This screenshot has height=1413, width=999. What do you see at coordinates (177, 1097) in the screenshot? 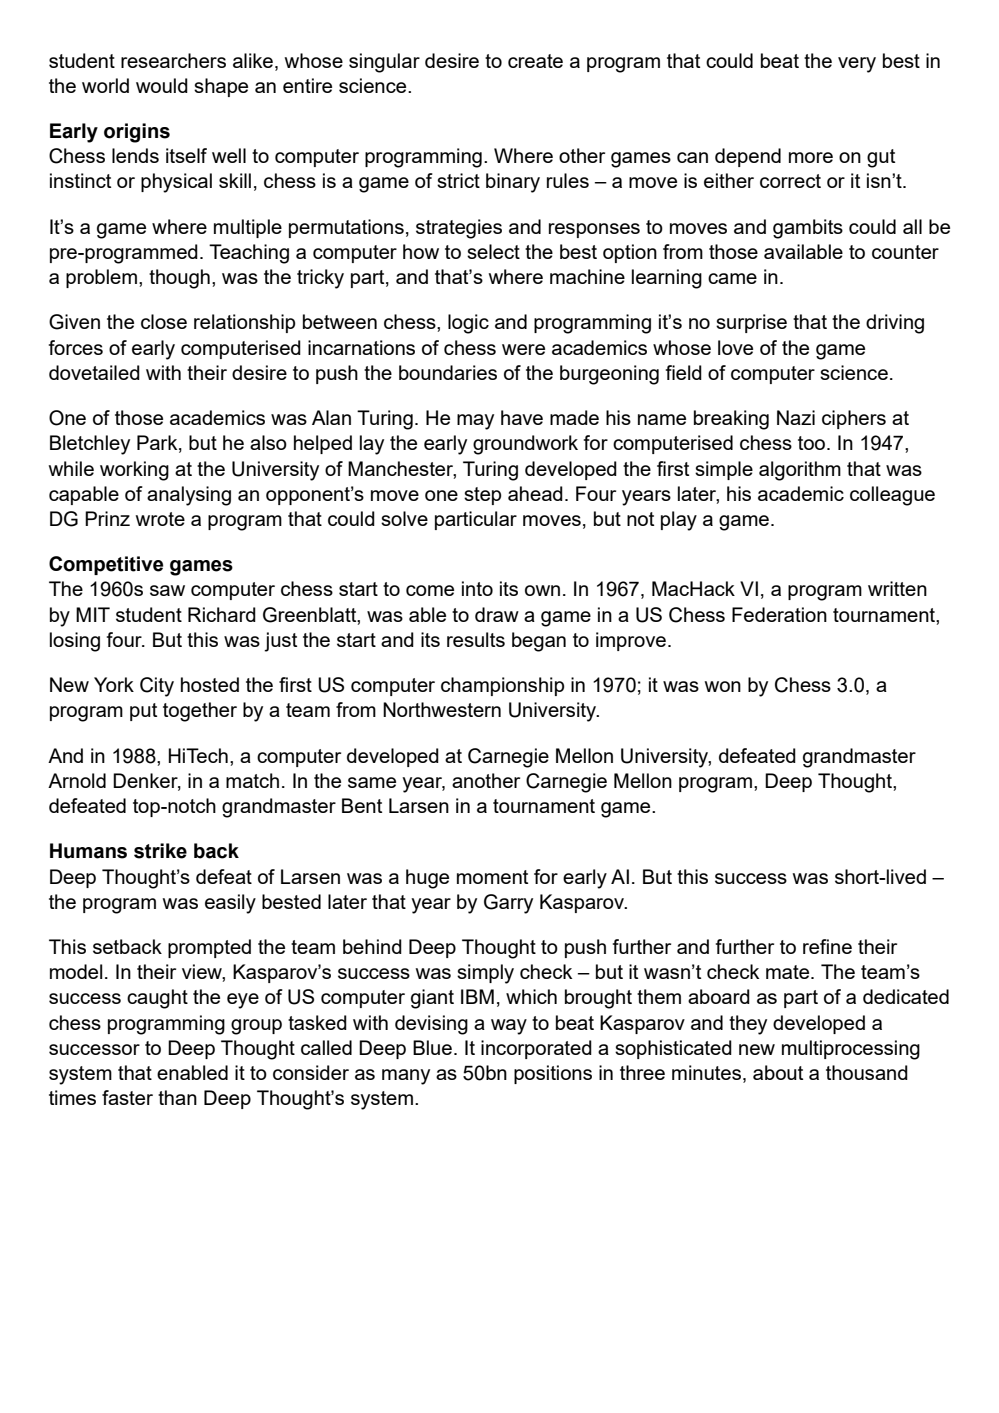
I see `than` at bounding box center [177, 1097].
